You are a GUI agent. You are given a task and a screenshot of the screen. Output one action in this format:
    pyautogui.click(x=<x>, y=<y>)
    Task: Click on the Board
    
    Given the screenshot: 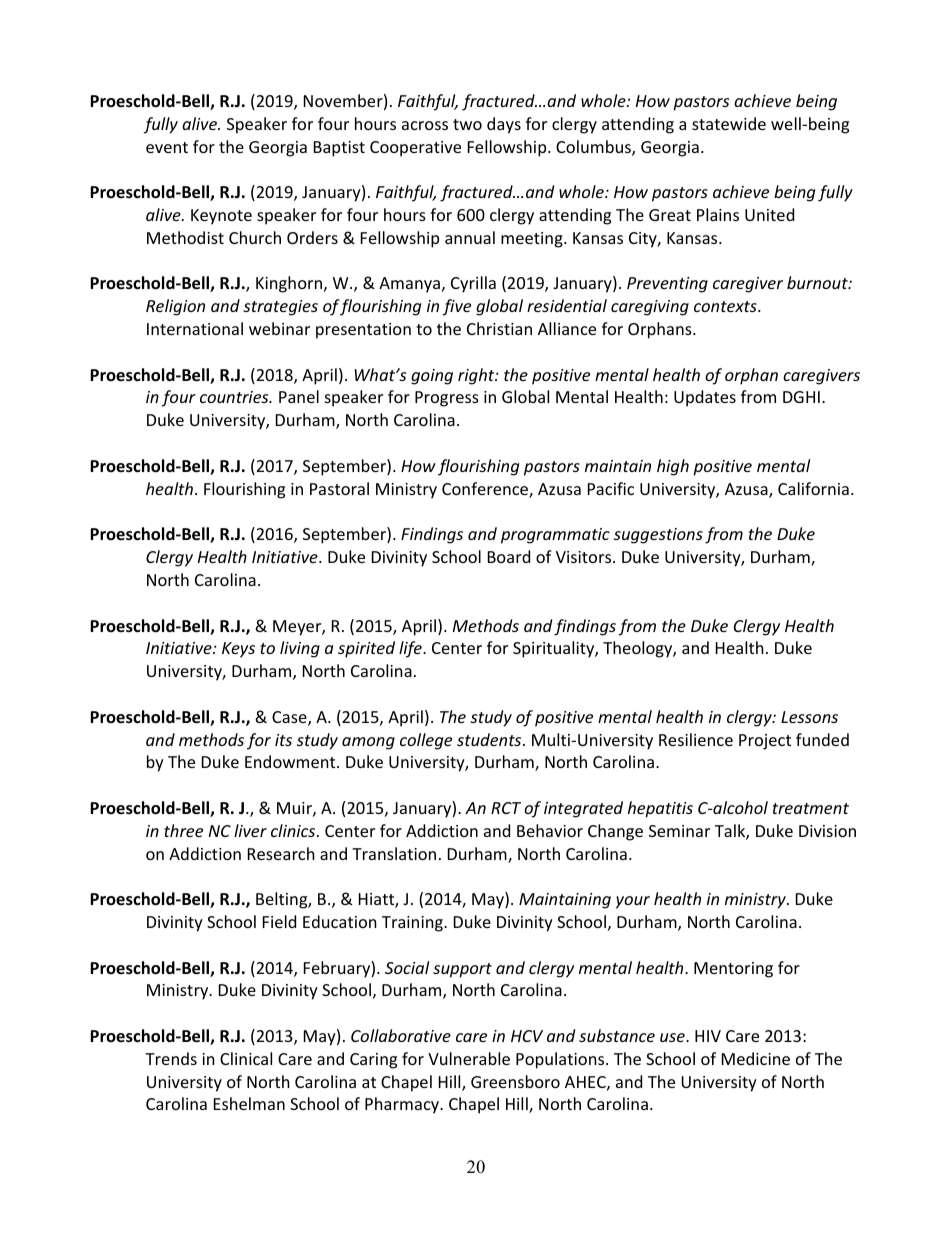 What is the action you would take?
    pyautogui.click(x=509, y=556)
